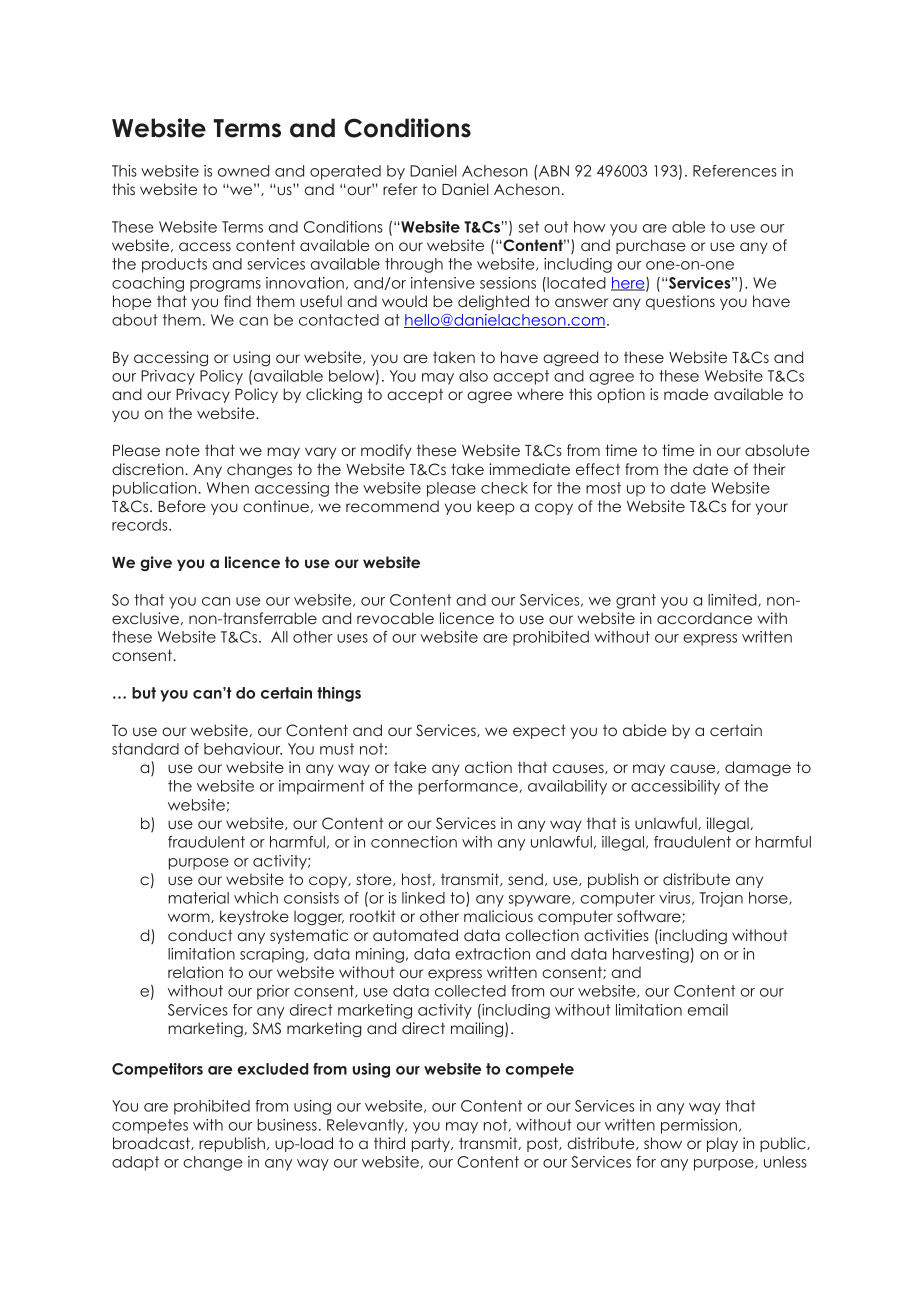  Describe the element at coordinates (468, 787) in the screenshot. I see `performance` at that location.
